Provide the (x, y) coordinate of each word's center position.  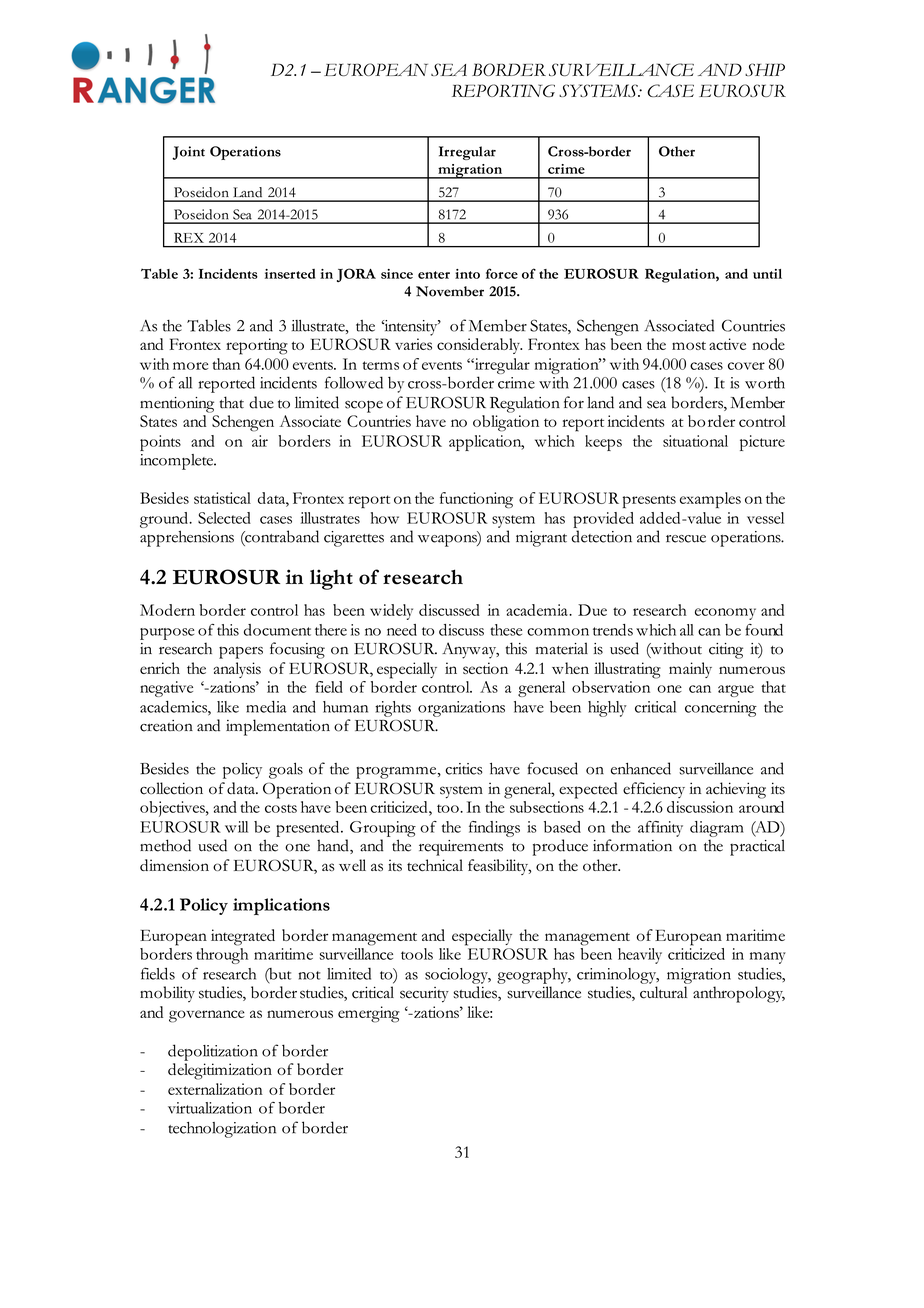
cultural (663, 992)
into (467, 274)
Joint (188, 153)
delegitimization (220, 1071)
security (424, 995)
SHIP (765, 69)
